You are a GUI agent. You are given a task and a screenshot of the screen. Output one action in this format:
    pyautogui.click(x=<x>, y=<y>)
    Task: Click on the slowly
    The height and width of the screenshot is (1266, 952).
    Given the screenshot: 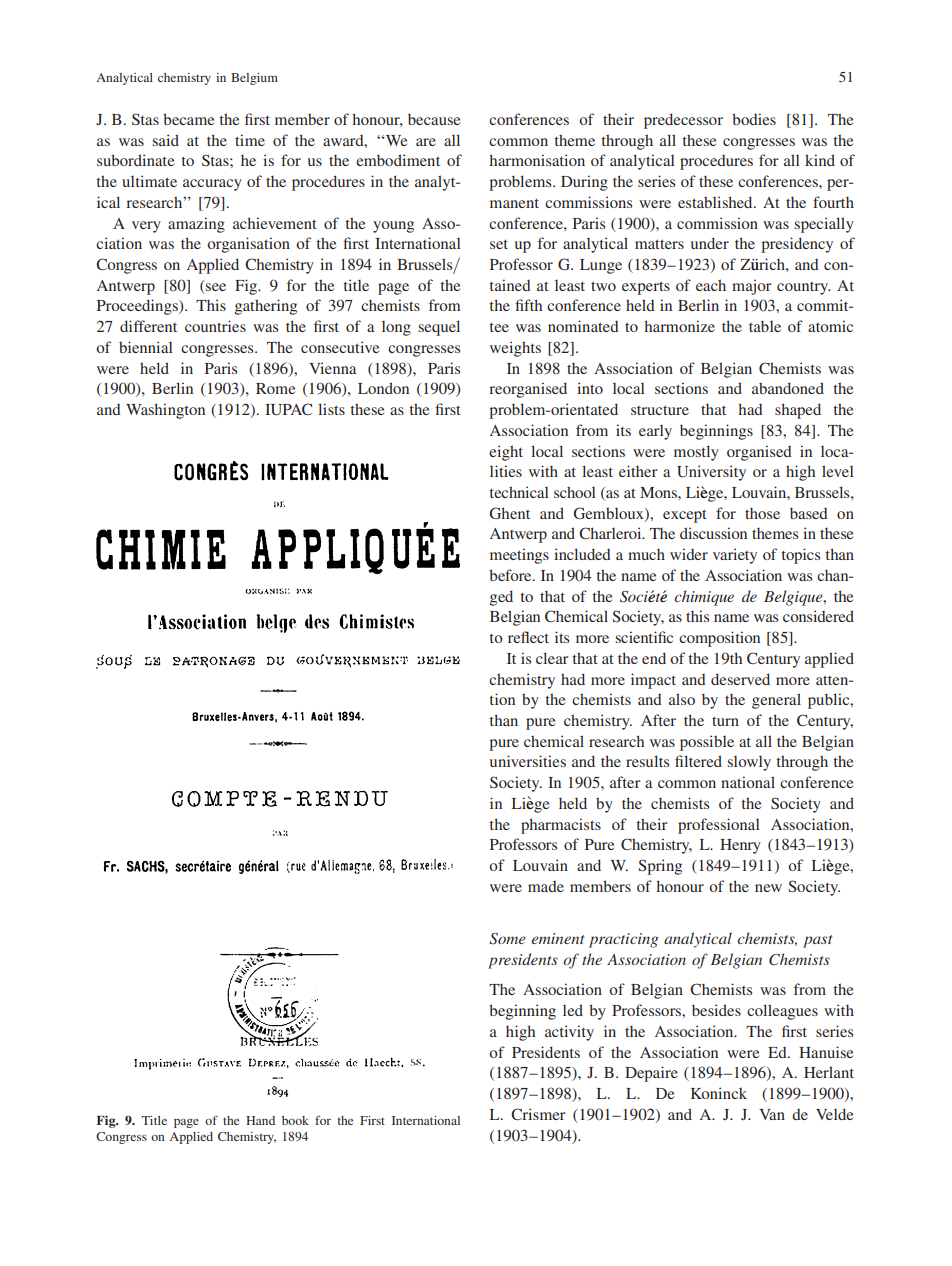 What is the action you would take?
    pyautogui.click(x=749, y=763)
